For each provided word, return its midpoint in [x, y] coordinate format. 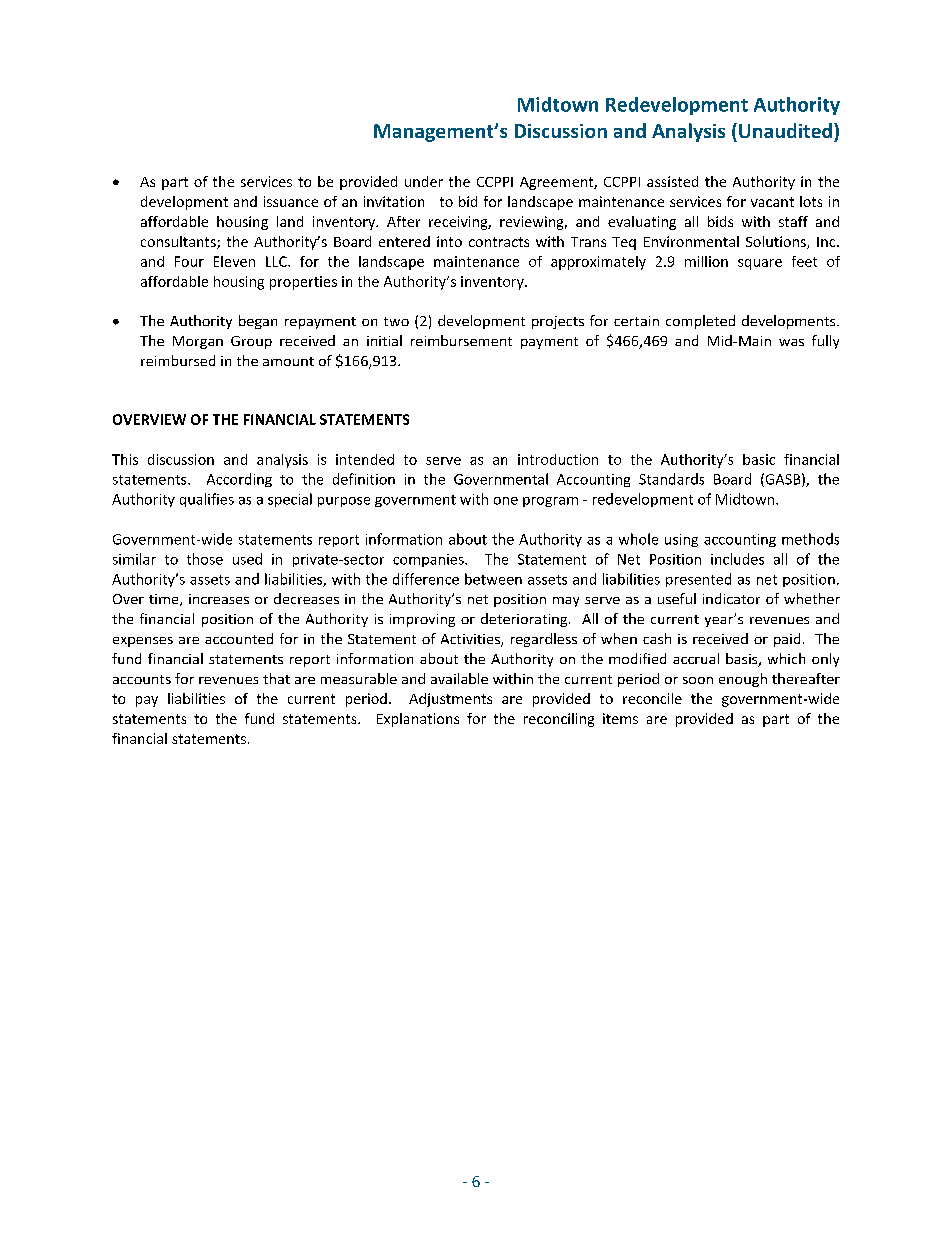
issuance [291, 201]
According [239, 480]
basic [759, 459]
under [424, 181]
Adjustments [450, 700]
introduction [558, 459]
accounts [142, 679]
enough [743, 680]
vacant [772, 202]
